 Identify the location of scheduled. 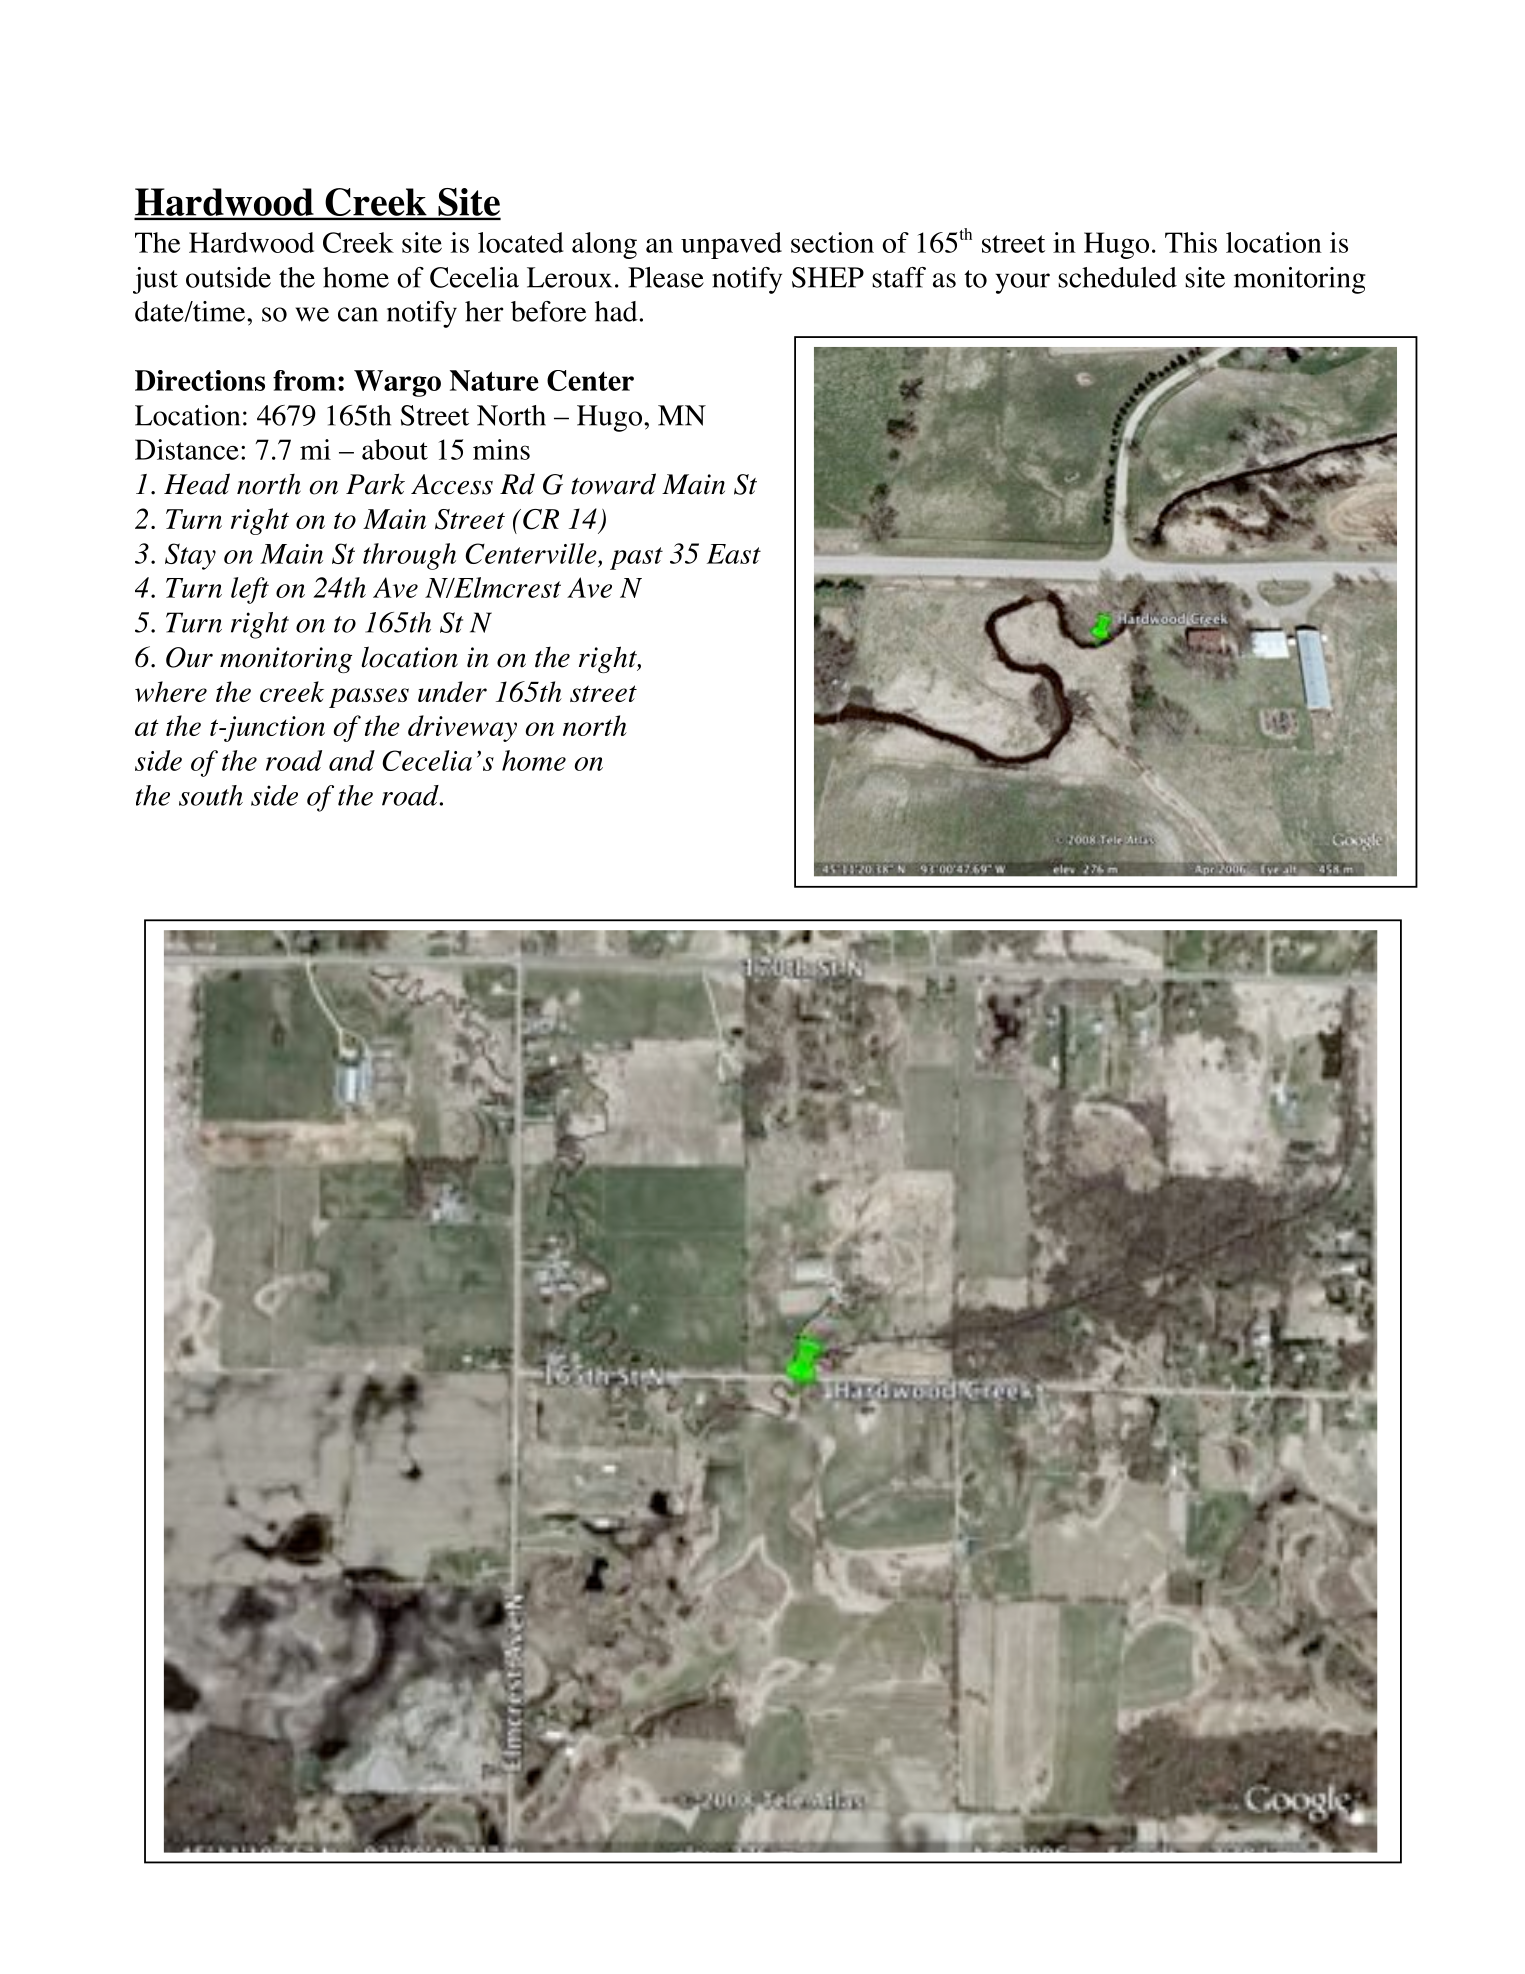
(1117, 277).
